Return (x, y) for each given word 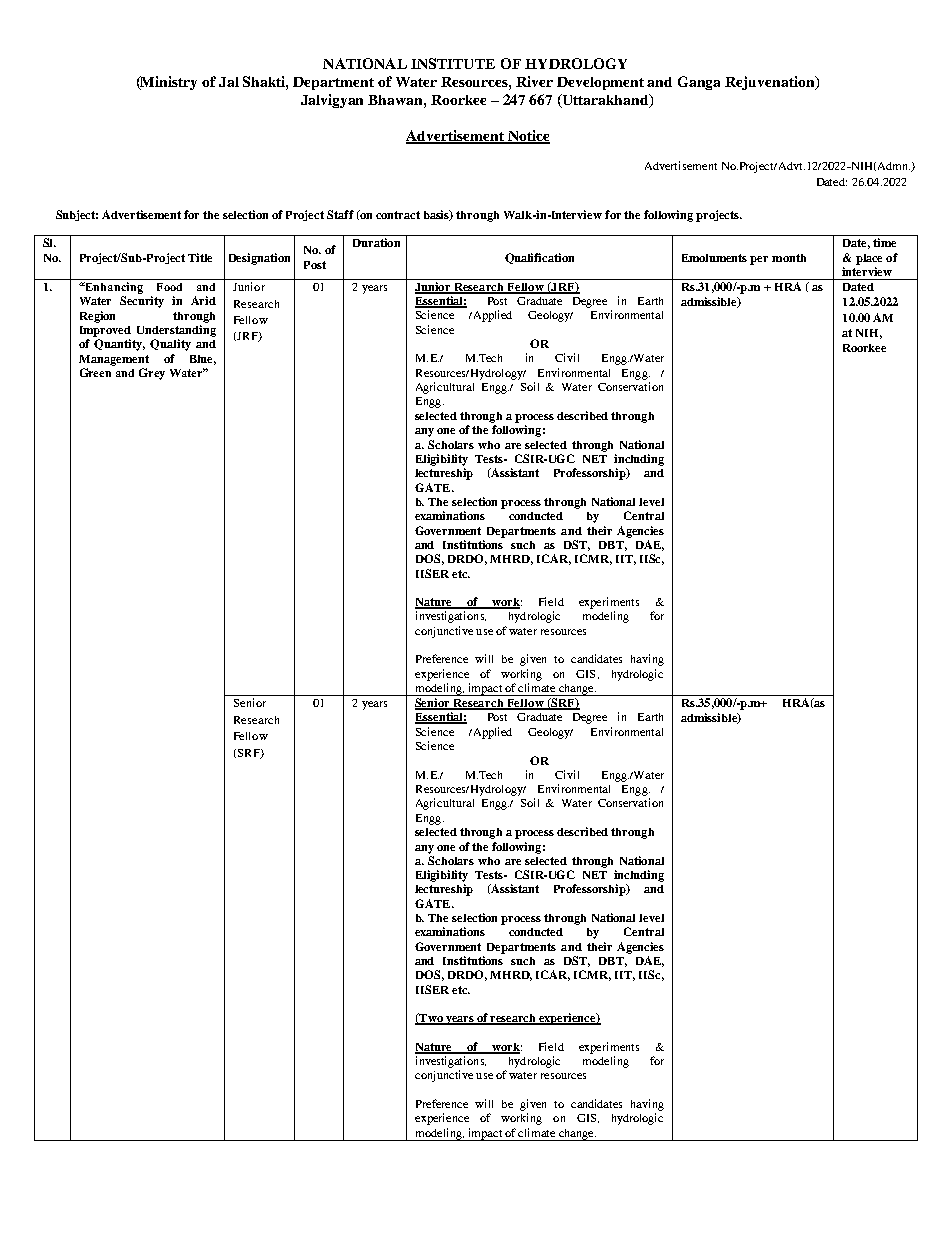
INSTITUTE (453, 63)
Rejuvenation (771, 83)
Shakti (265, 82)
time (884, 242)
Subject (77, 215)
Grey (152, 374)
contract (398, 215)
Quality (170, 345)
